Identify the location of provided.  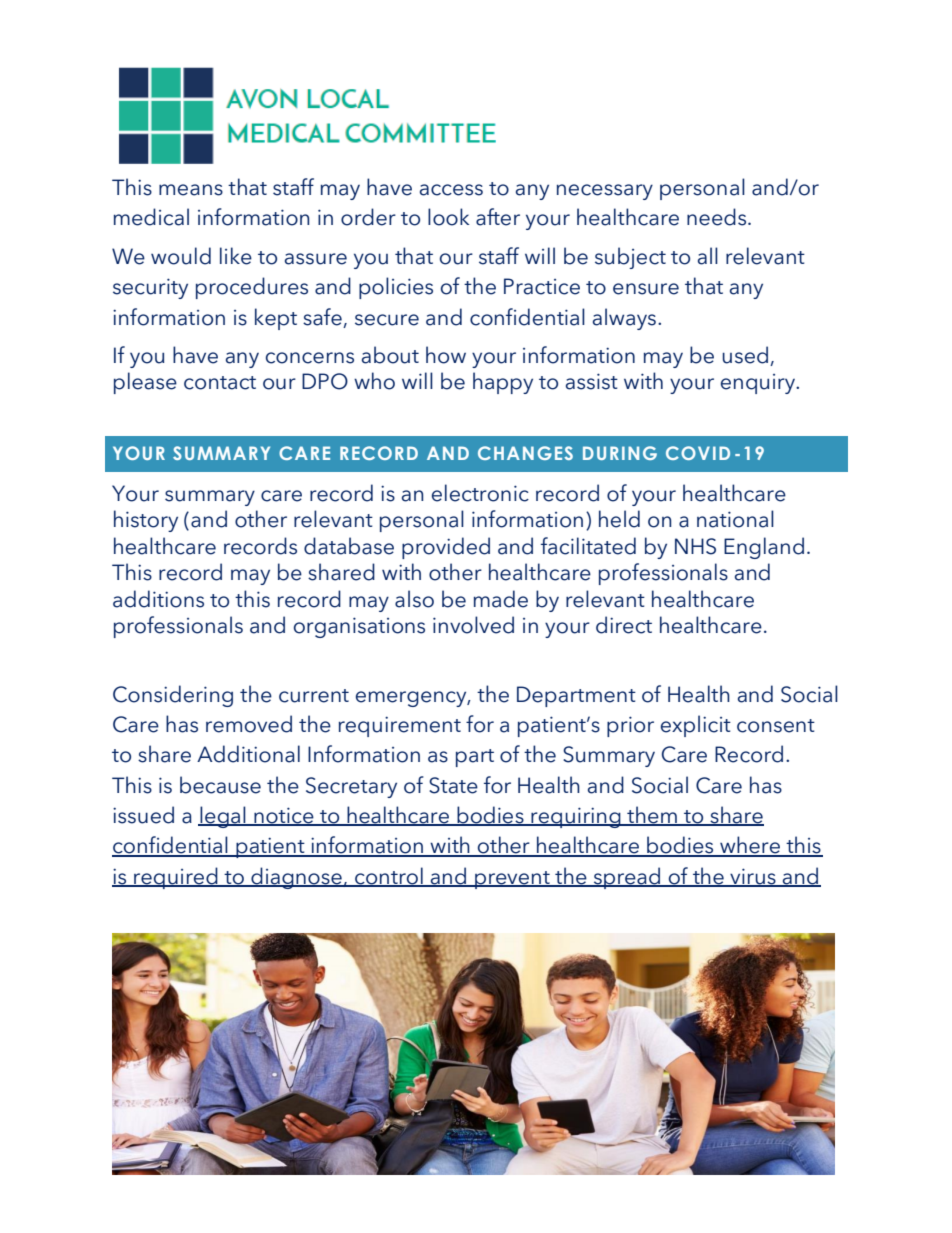
(446, 548).
